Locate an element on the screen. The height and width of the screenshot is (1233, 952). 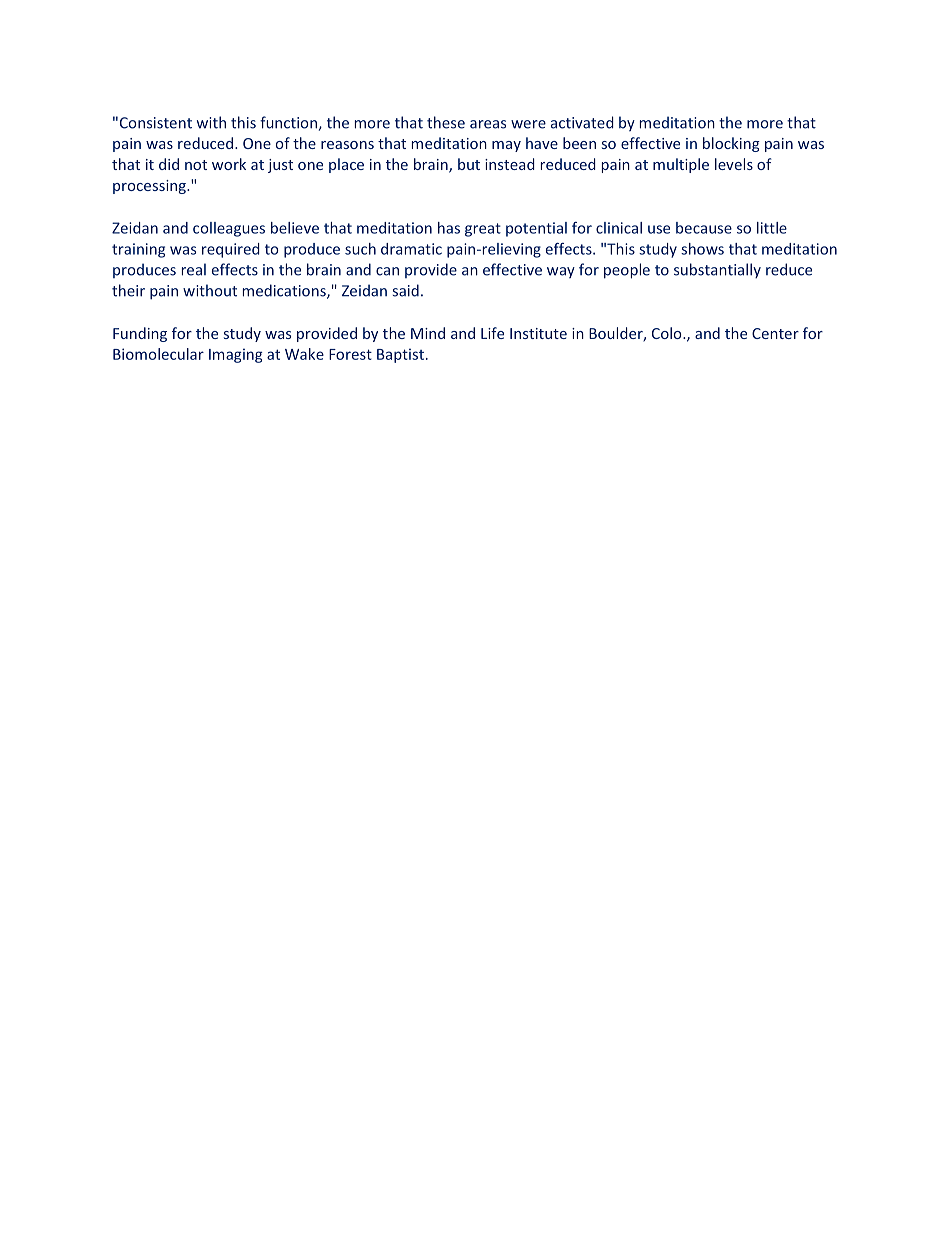
great is located at coordinates (483, 230).
